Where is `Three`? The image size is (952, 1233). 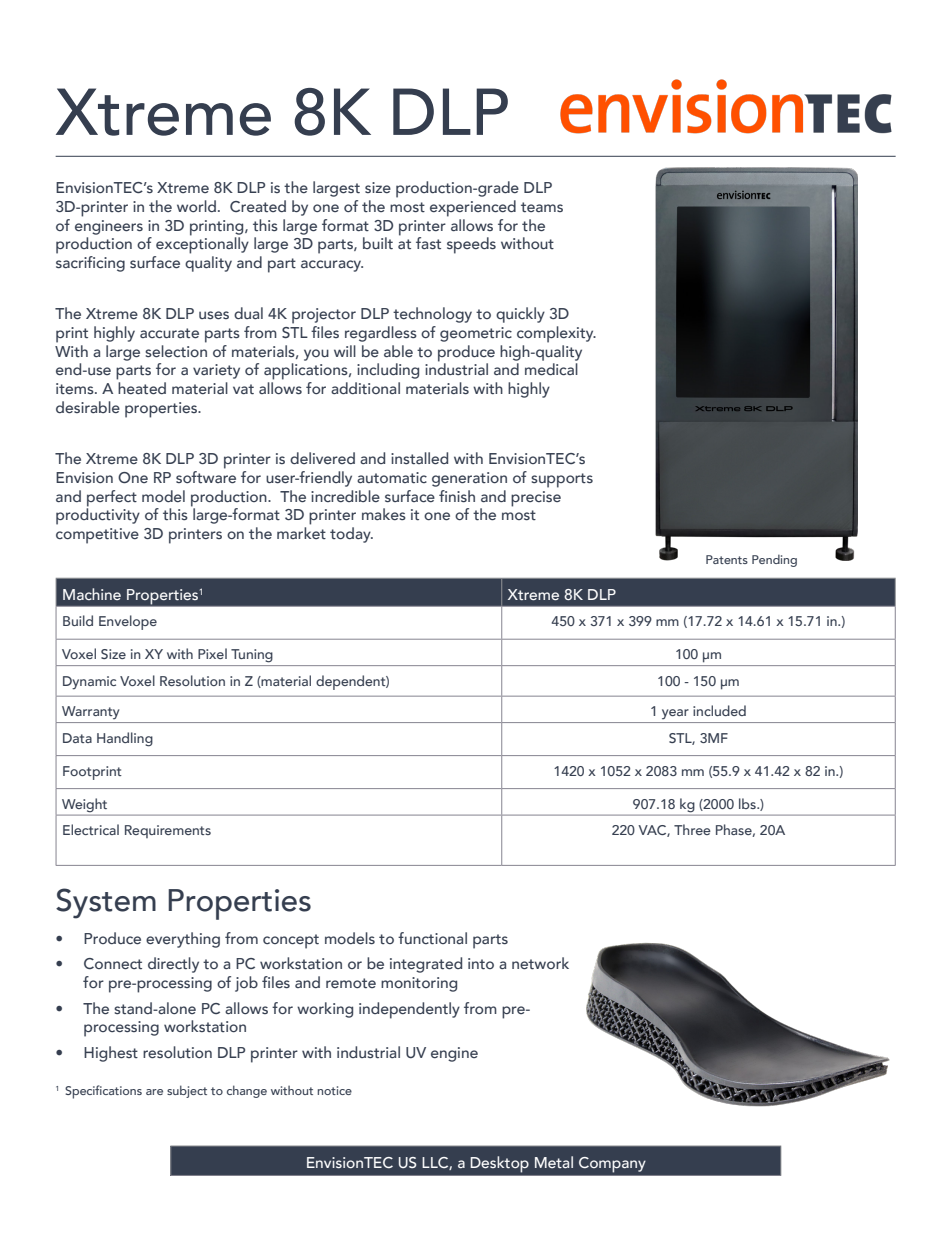
Three is located at coordinates (692, 829).
